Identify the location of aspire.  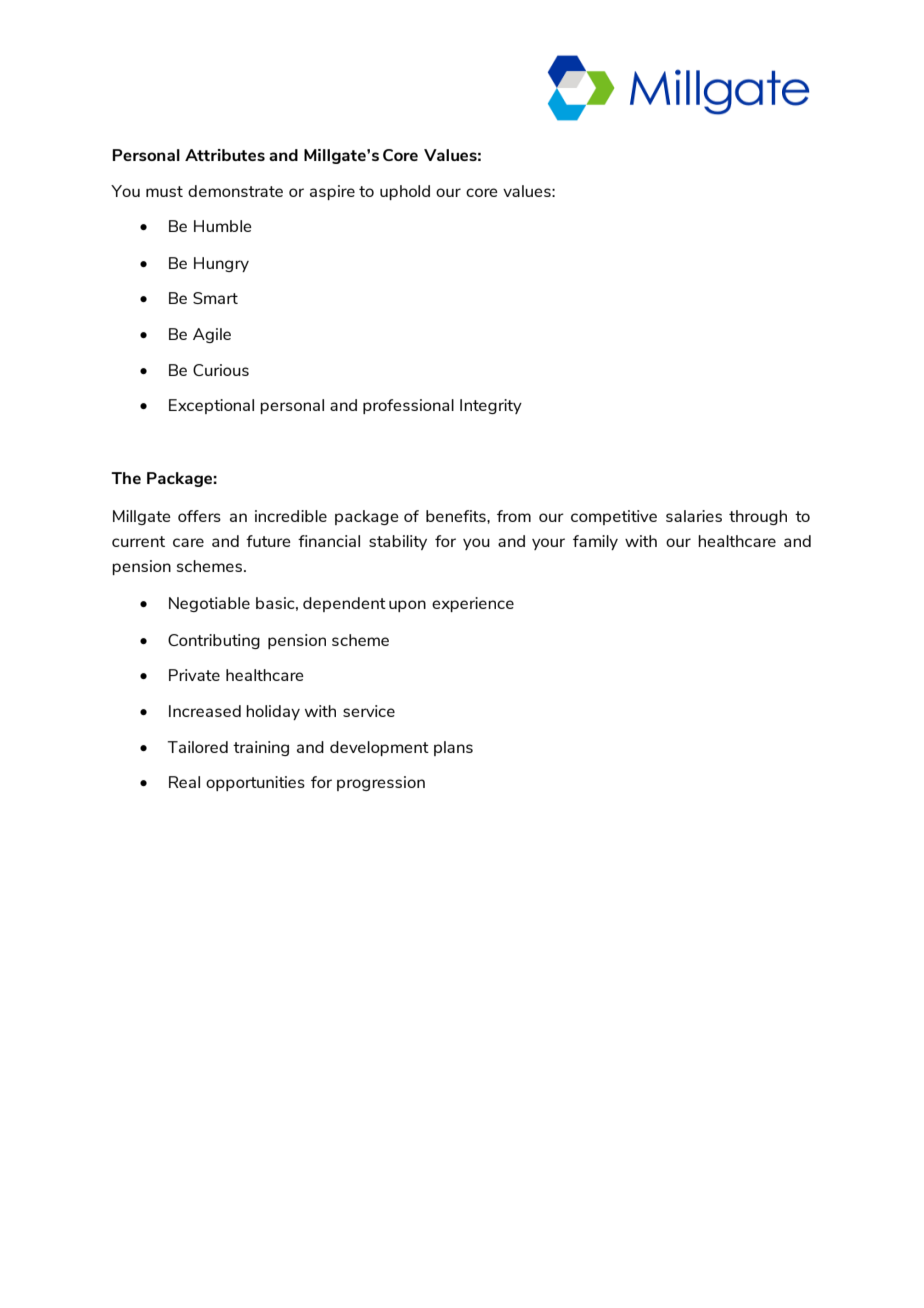
(332, 192).
